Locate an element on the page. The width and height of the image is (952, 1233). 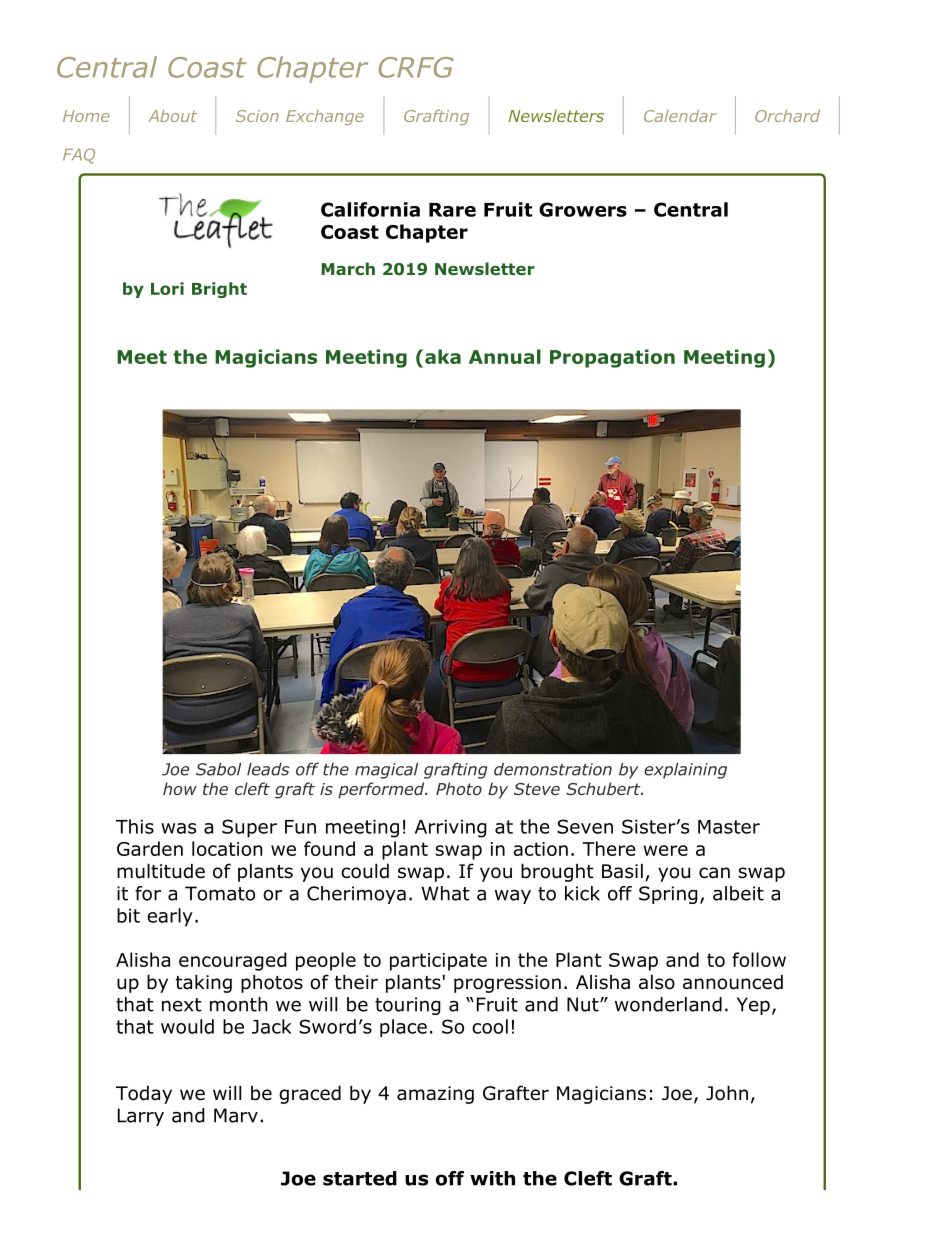
Orchard is located at coordinates (787, 116).
